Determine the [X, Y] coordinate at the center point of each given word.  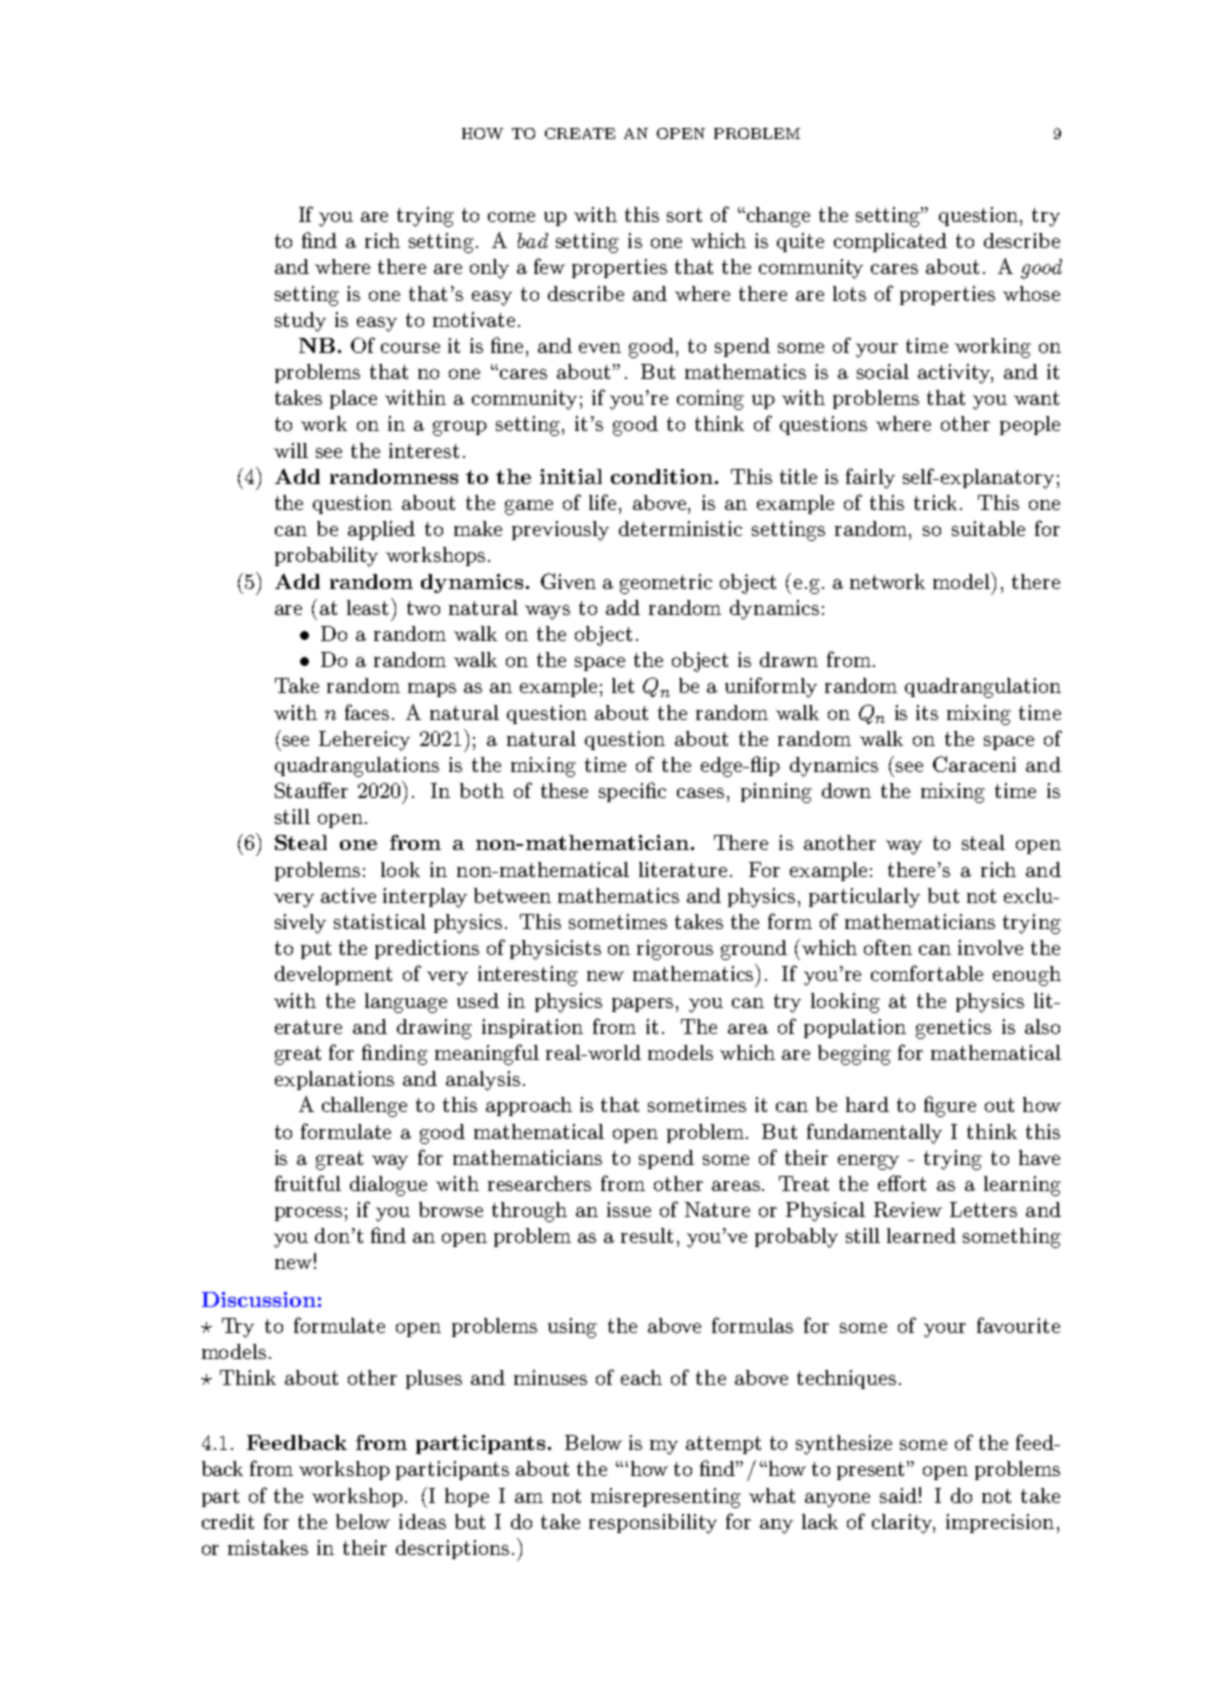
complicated [890, 242]
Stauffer [311, 790]
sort [684, 215]
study [300, 322]
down [846, 790]
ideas [422, 1521]
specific [632, 792]
